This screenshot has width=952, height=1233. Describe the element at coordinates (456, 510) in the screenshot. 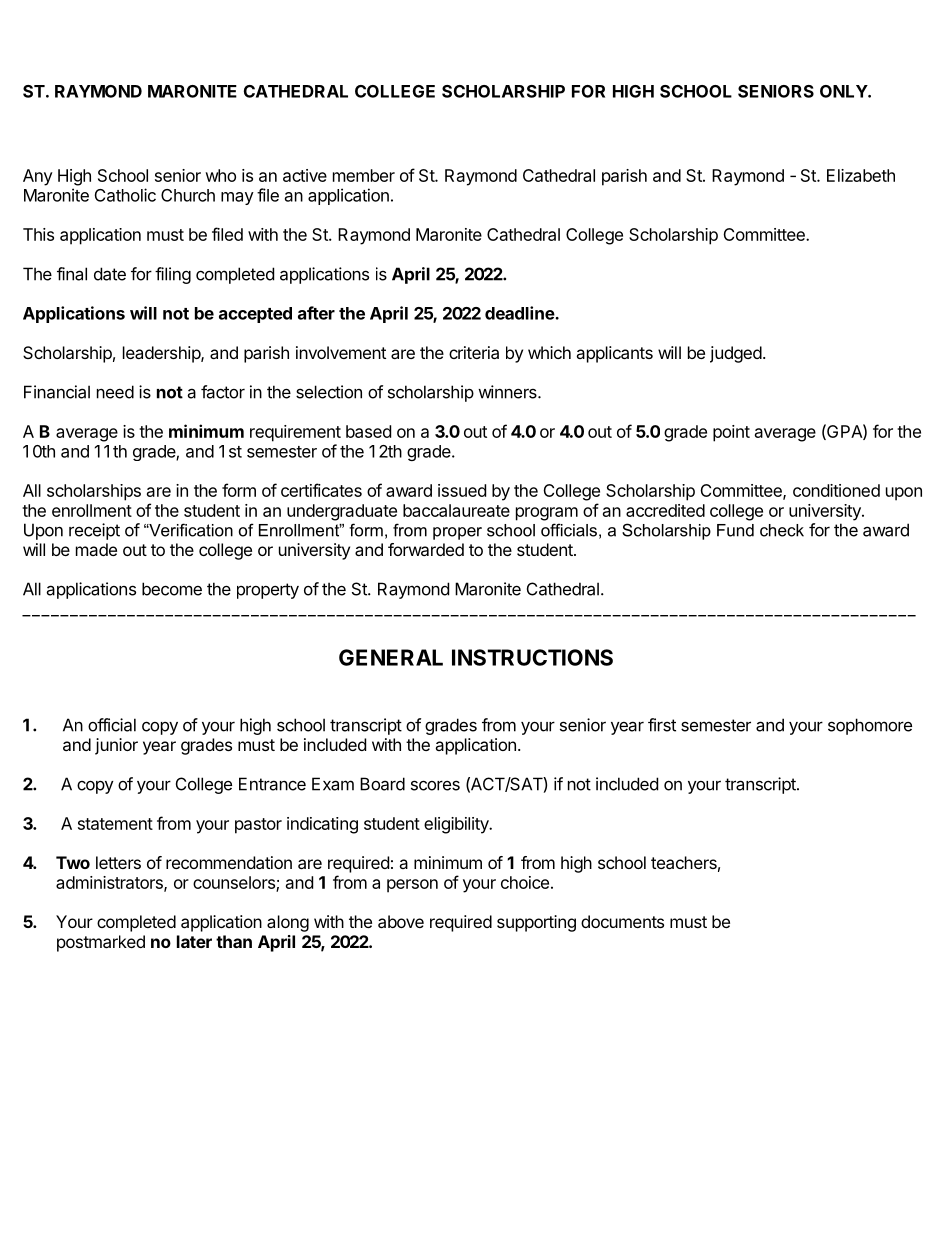

I see `baccalaureate` at that location.
